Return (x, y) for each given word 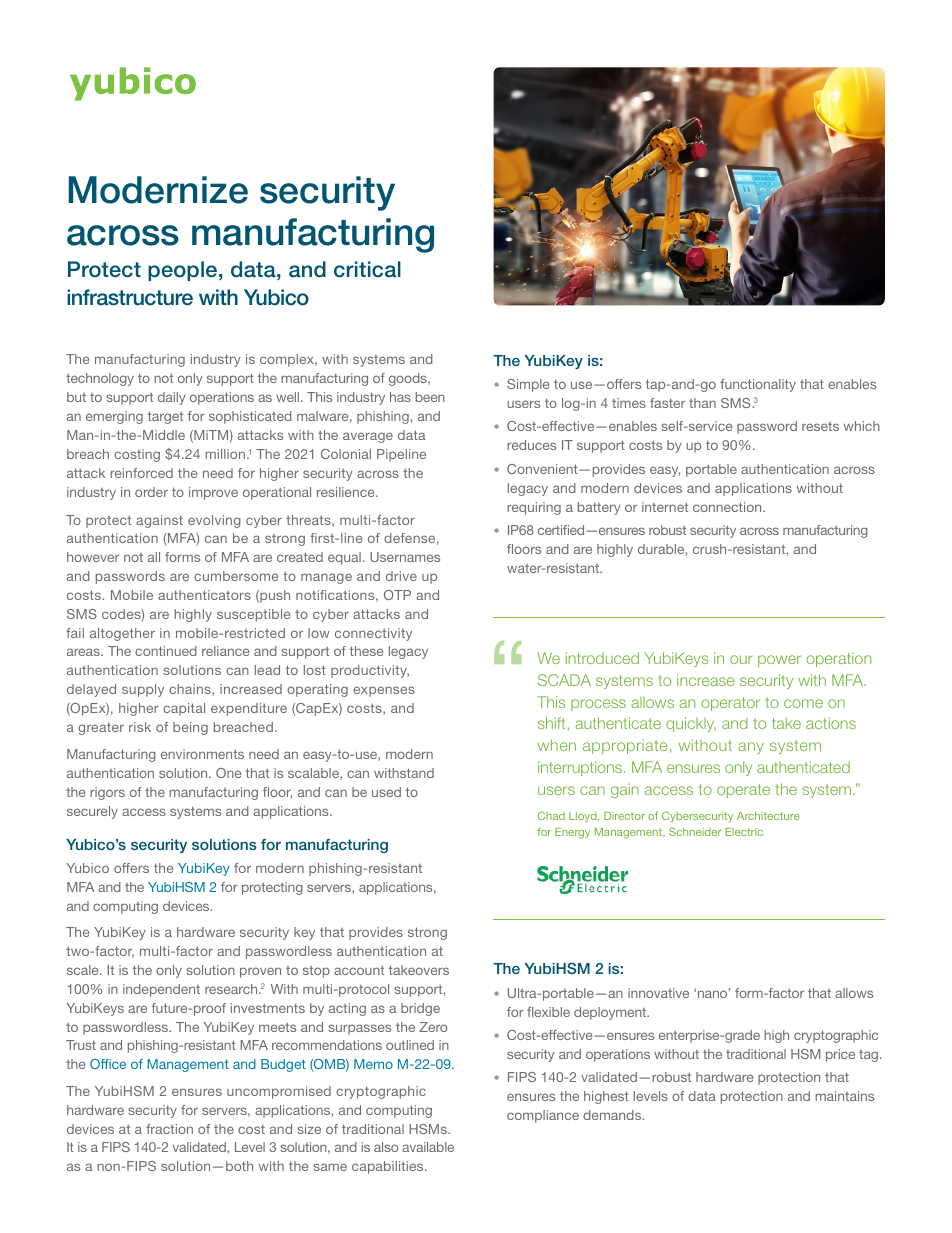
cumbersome (236, 576)
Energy (572, 833)
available (428, 1147)
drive (401, 576)
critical (367, 269)
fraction (169, 1129)
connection (728, 507)
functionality (758, 385)
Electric (744, 832)
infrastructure (130, 297)
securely (92, 812)
